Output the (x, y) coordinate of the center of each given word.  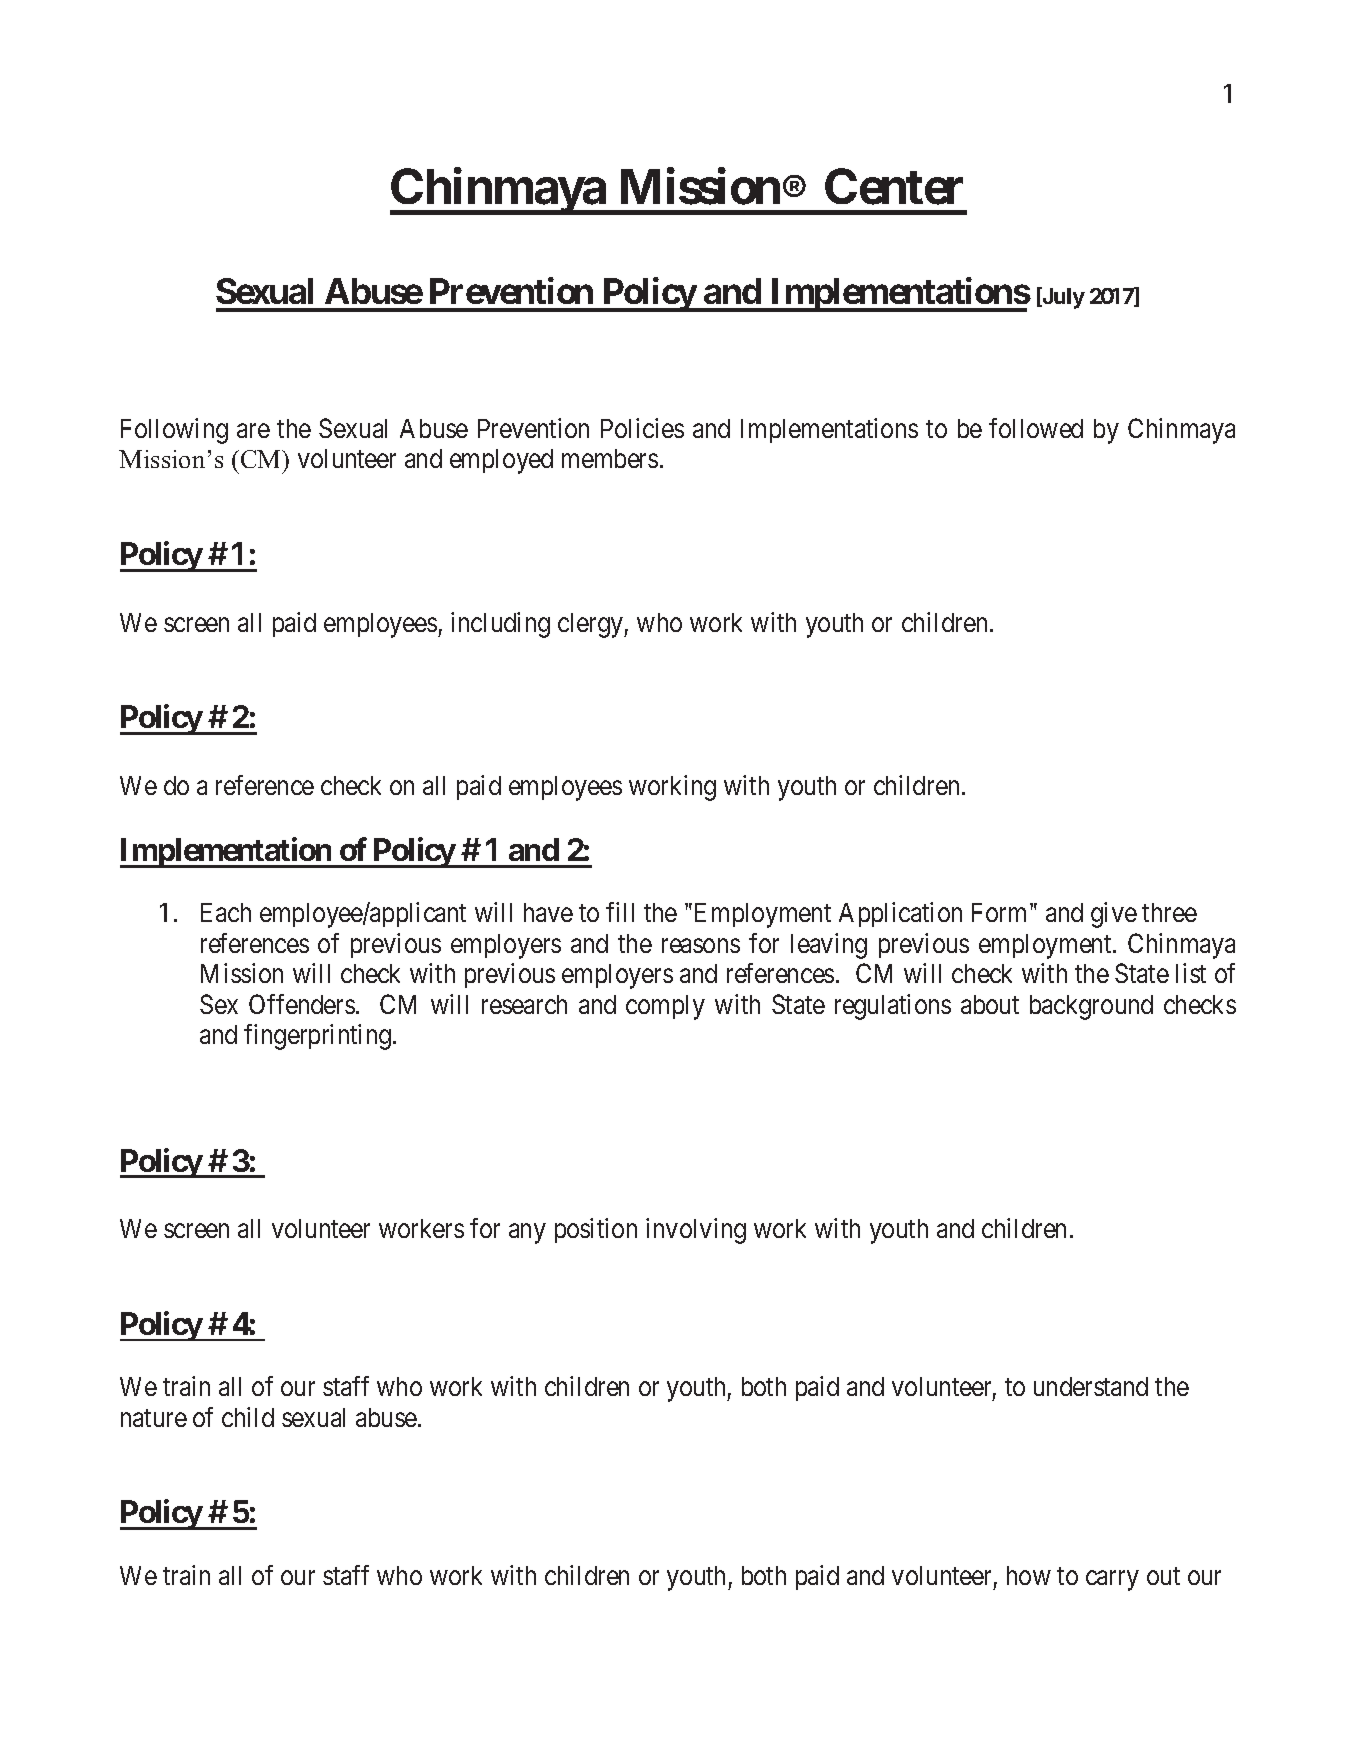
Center (894, 187)
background (1091, 1007)
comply (665, 1007)
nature (154, 1418)
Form (1001, 912)
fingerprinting (319, 1037)
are (253, 431)
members (610, 458)
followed (1036, 428)
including (500, 625)
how (1029, 1575)
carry (1112, 1580)
